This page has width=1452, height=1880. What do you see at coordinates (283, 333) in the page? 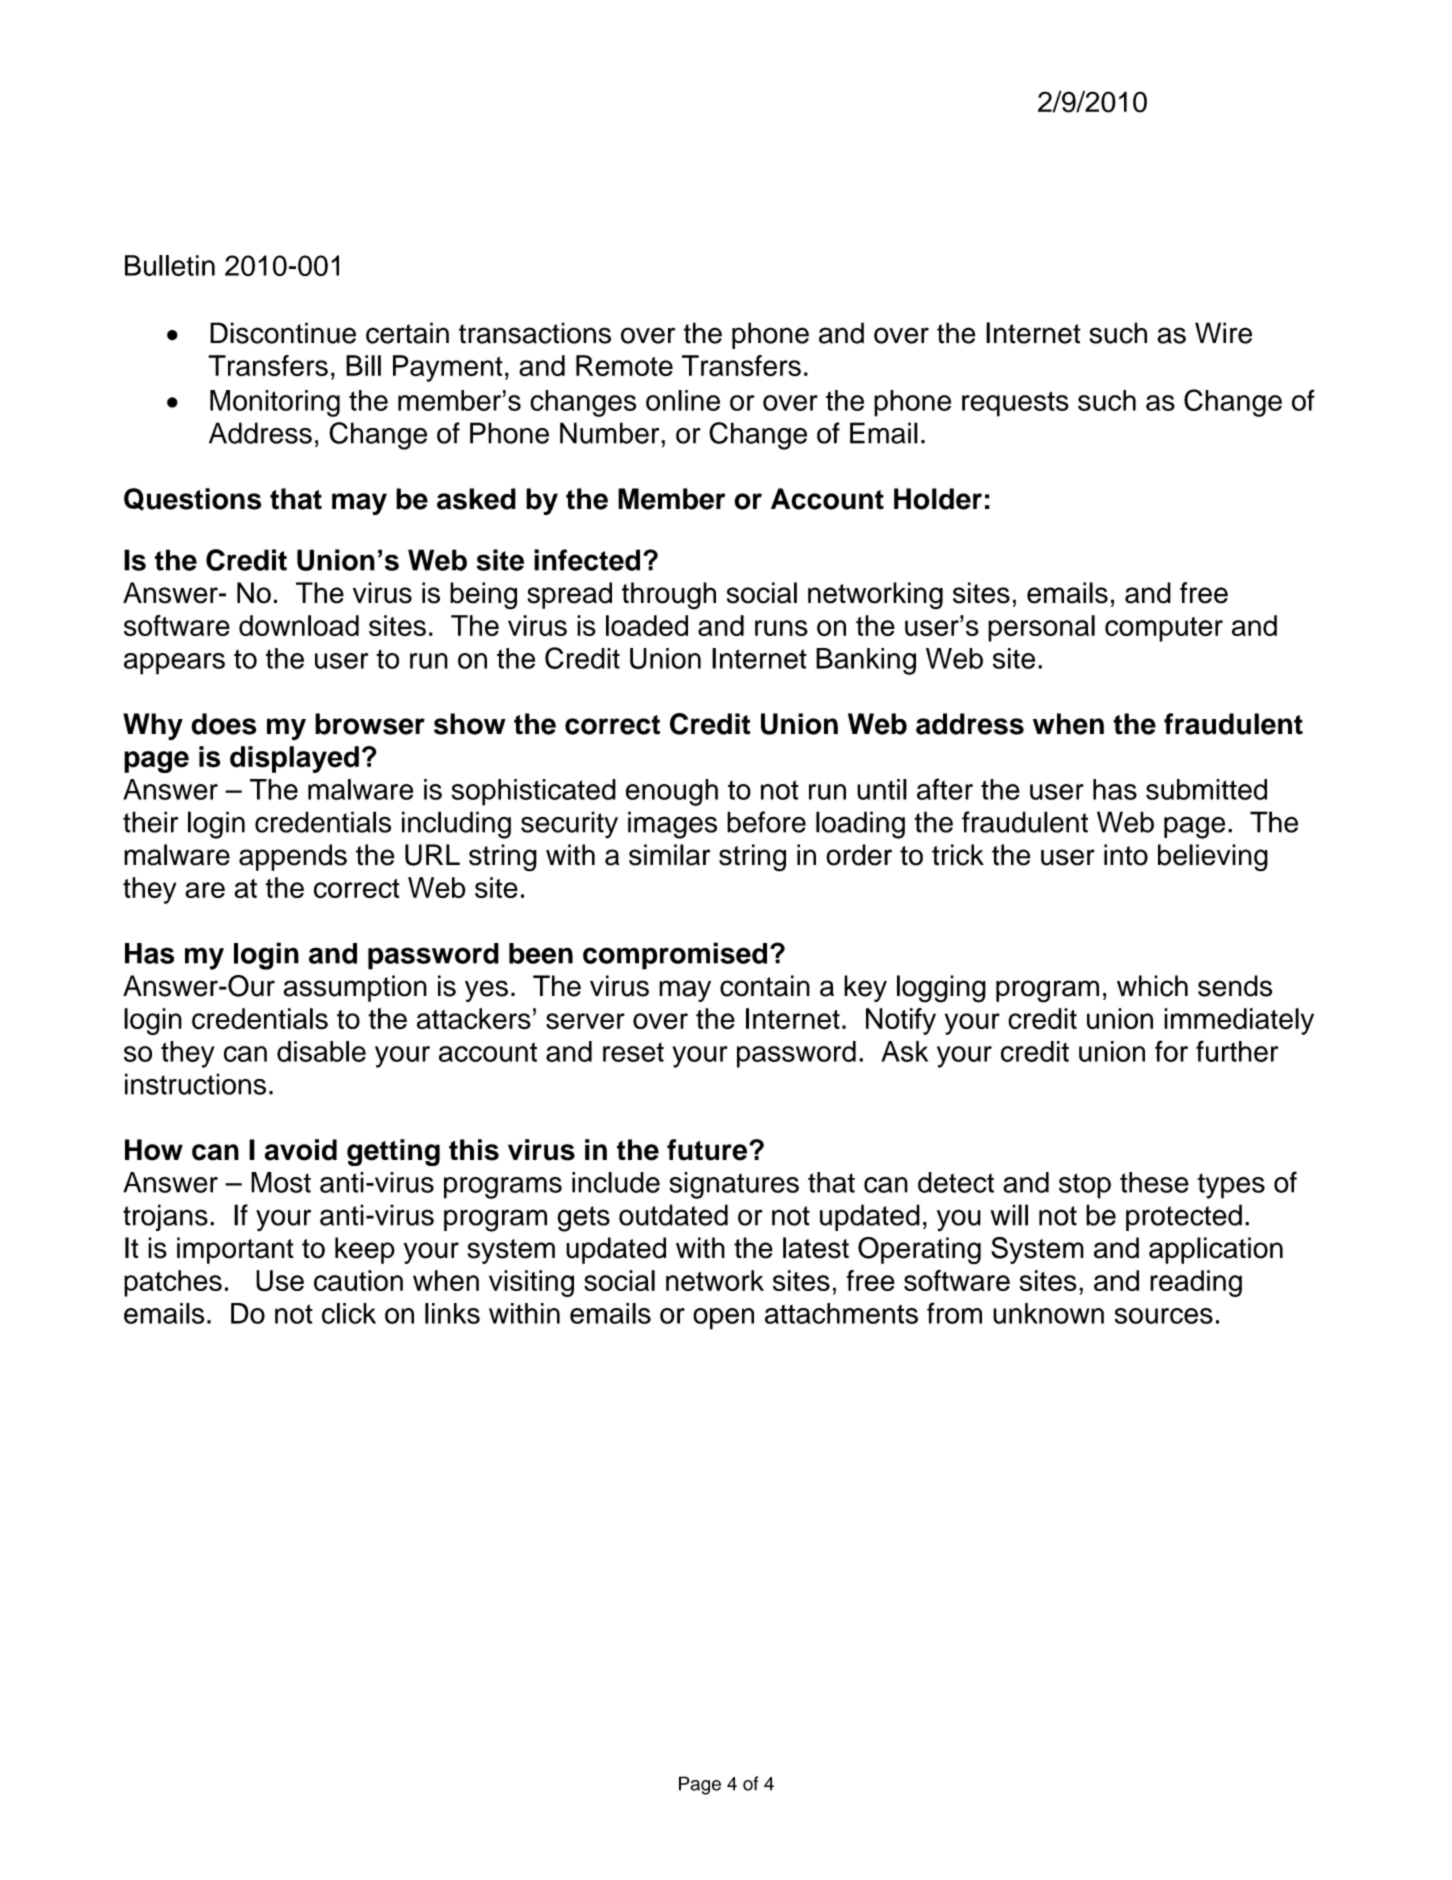
I see `Discontinue` at bounding box center [283, 333].
